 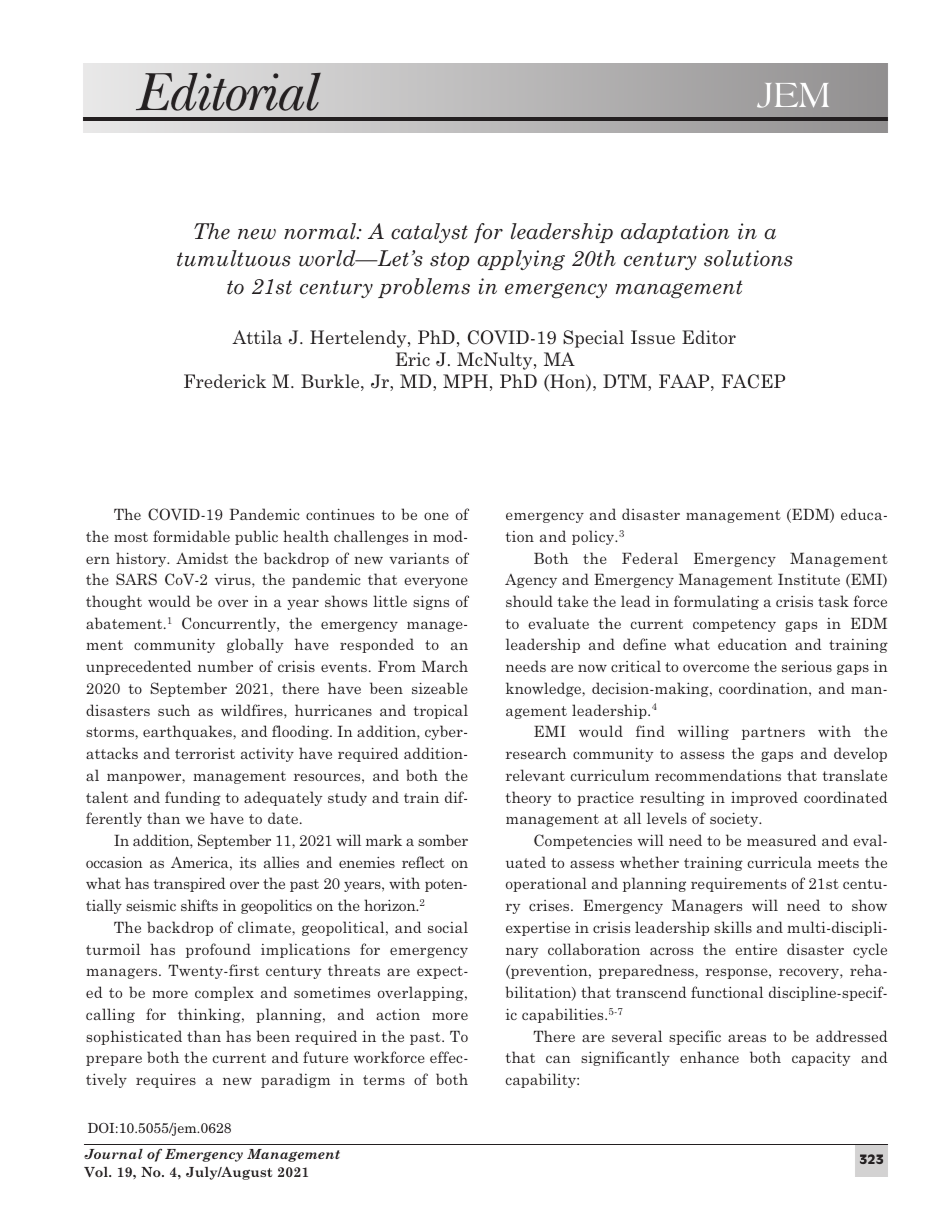 What do you see at coordinates (441, 711) in the screenshot?
I see `tropical` at bounding box center [441, 711].
